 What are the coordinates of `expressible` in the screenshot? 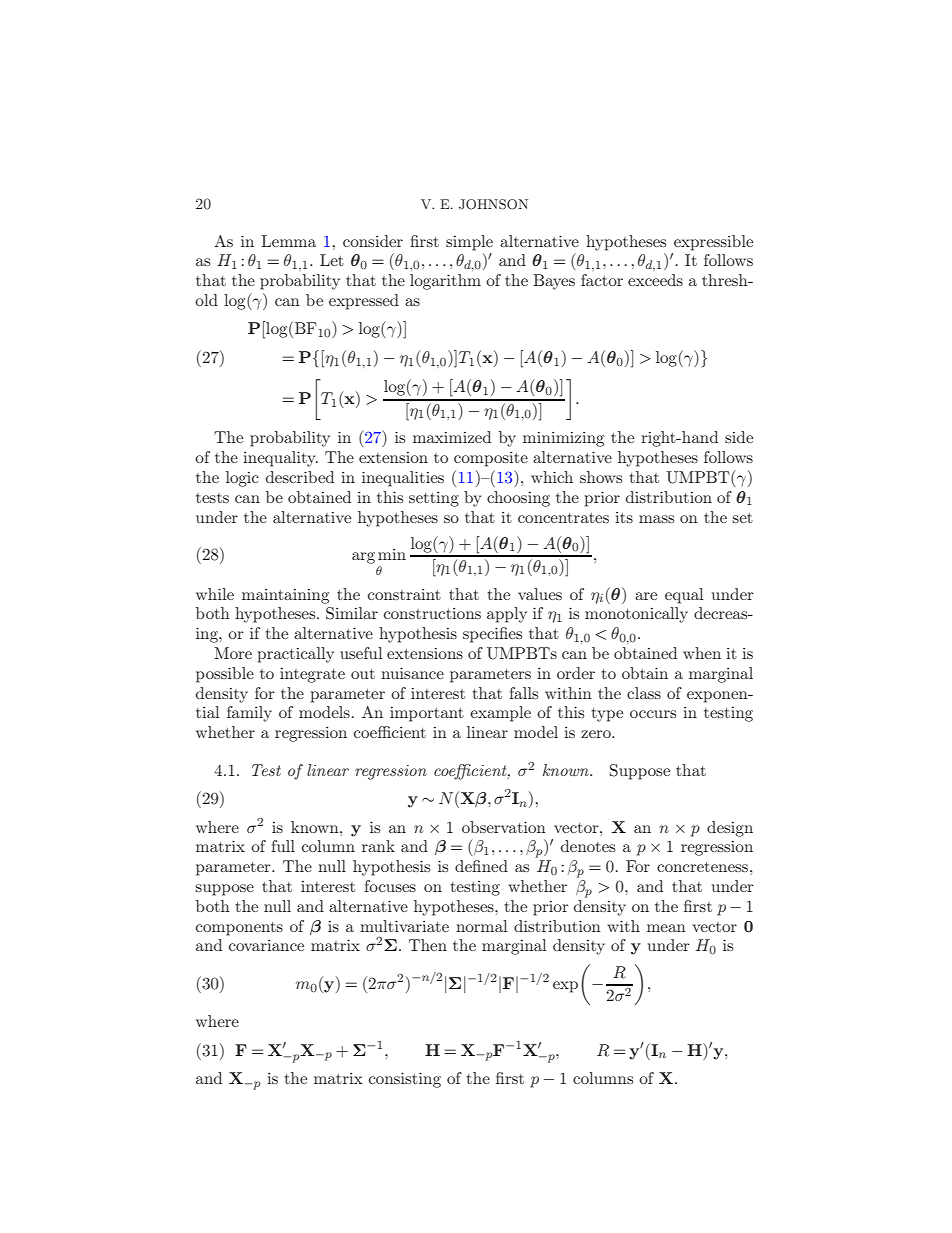 It's located at (713, 243).
